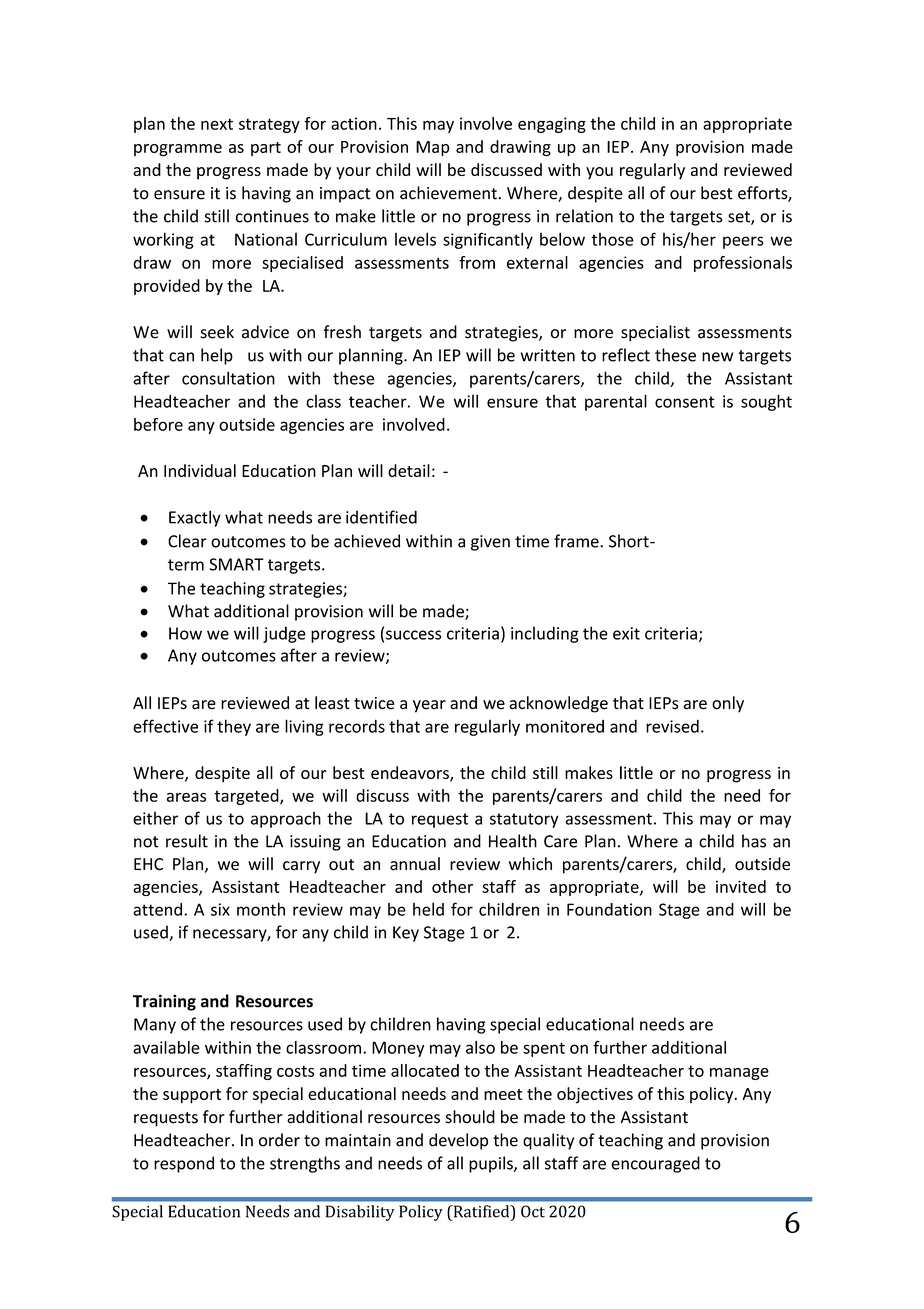  What do you see at coordinates (429, 706) in the page?
I see `year` at bounding box center [429, 706].
